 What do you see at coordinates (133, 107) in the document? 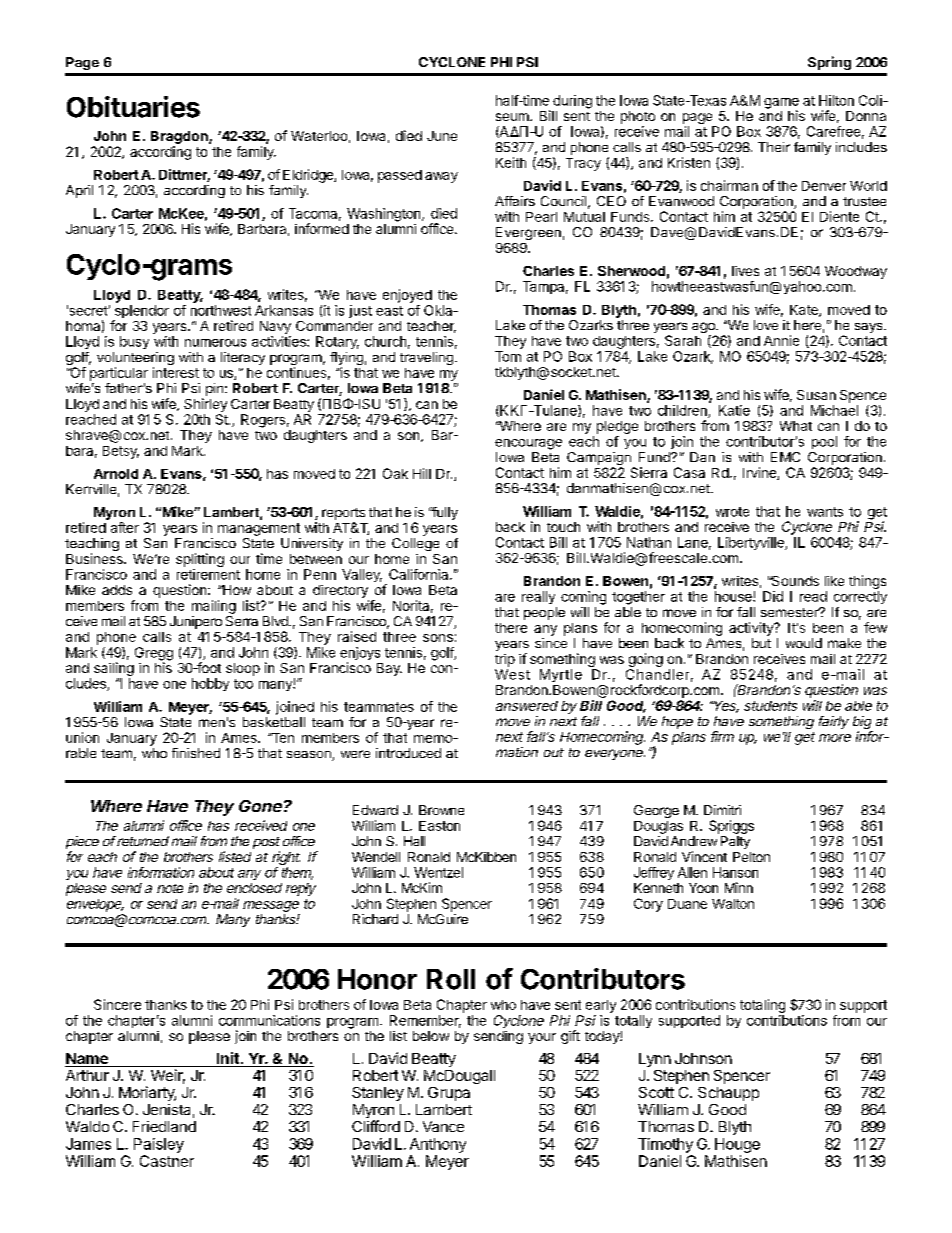
I see `Obituaries` at bounding box center [133, 107].
